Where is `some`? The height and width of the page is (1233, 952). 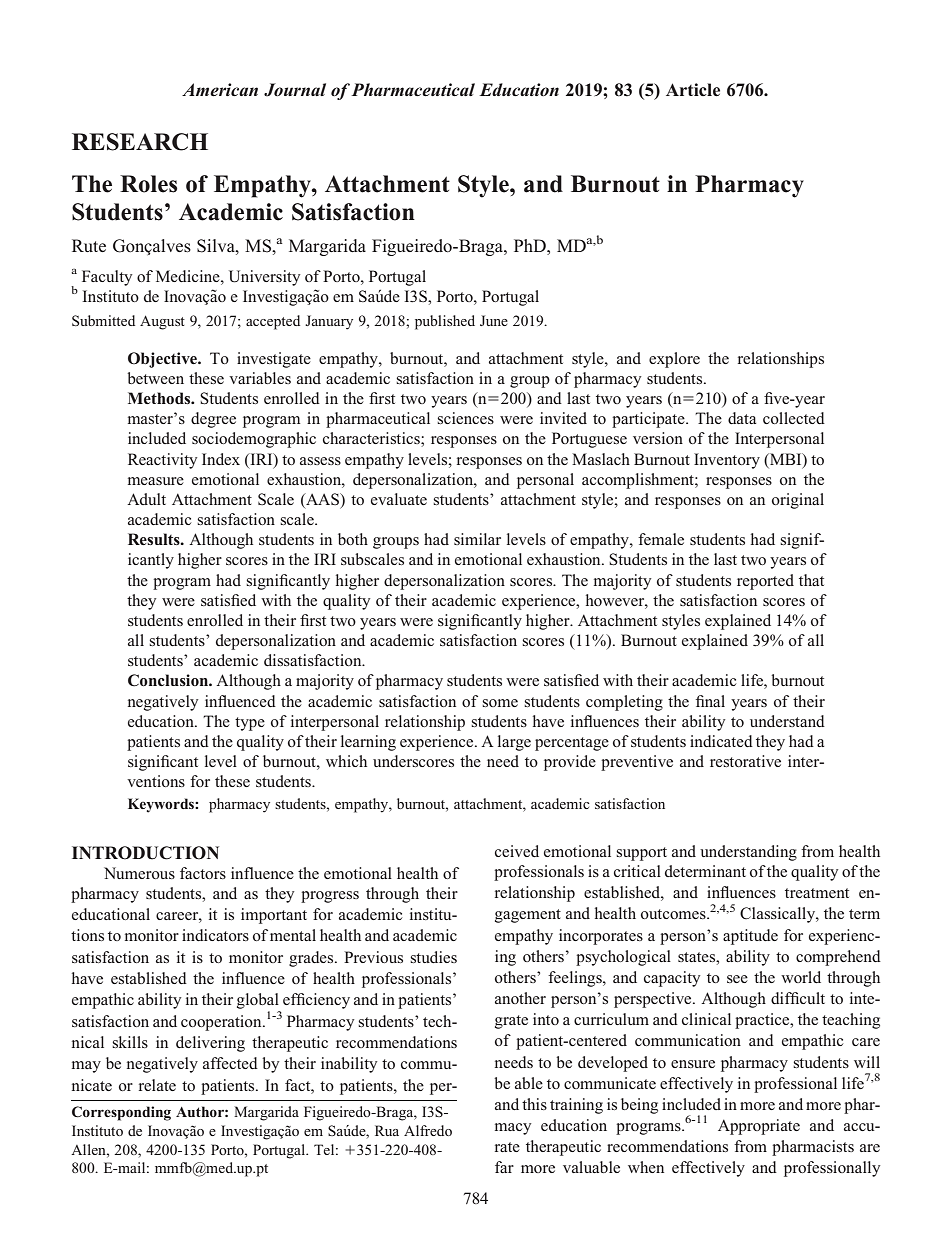 some is located at coordinates (500, 703).
